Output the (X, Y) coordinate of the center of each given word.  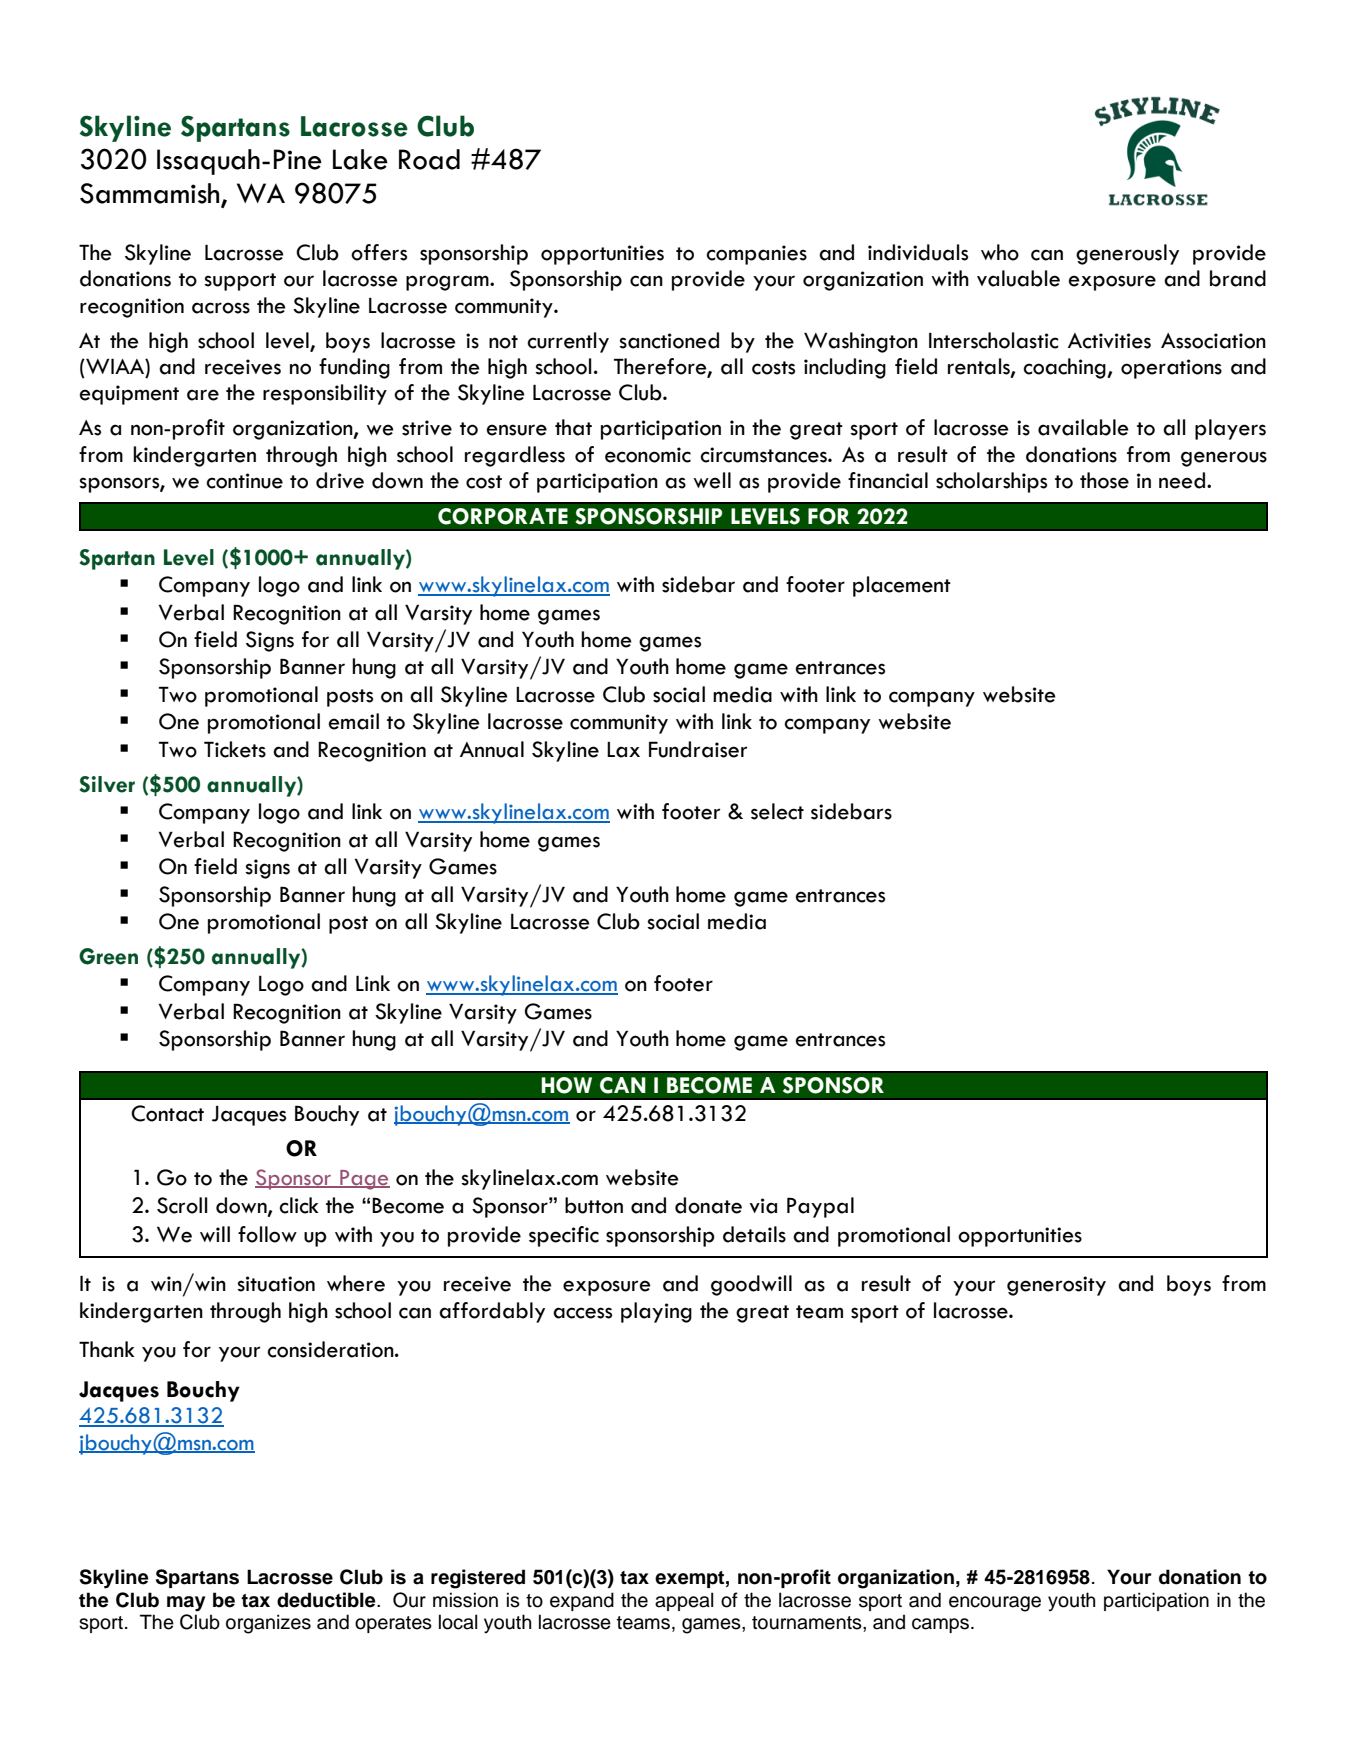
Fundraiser (698, 749)
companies (756, 255)
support (240, 282)
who (1000, 252)
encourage (995, 1604)
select (777, 811)
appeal (684, 1601)
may (186, 1604)
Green (108, 956)
